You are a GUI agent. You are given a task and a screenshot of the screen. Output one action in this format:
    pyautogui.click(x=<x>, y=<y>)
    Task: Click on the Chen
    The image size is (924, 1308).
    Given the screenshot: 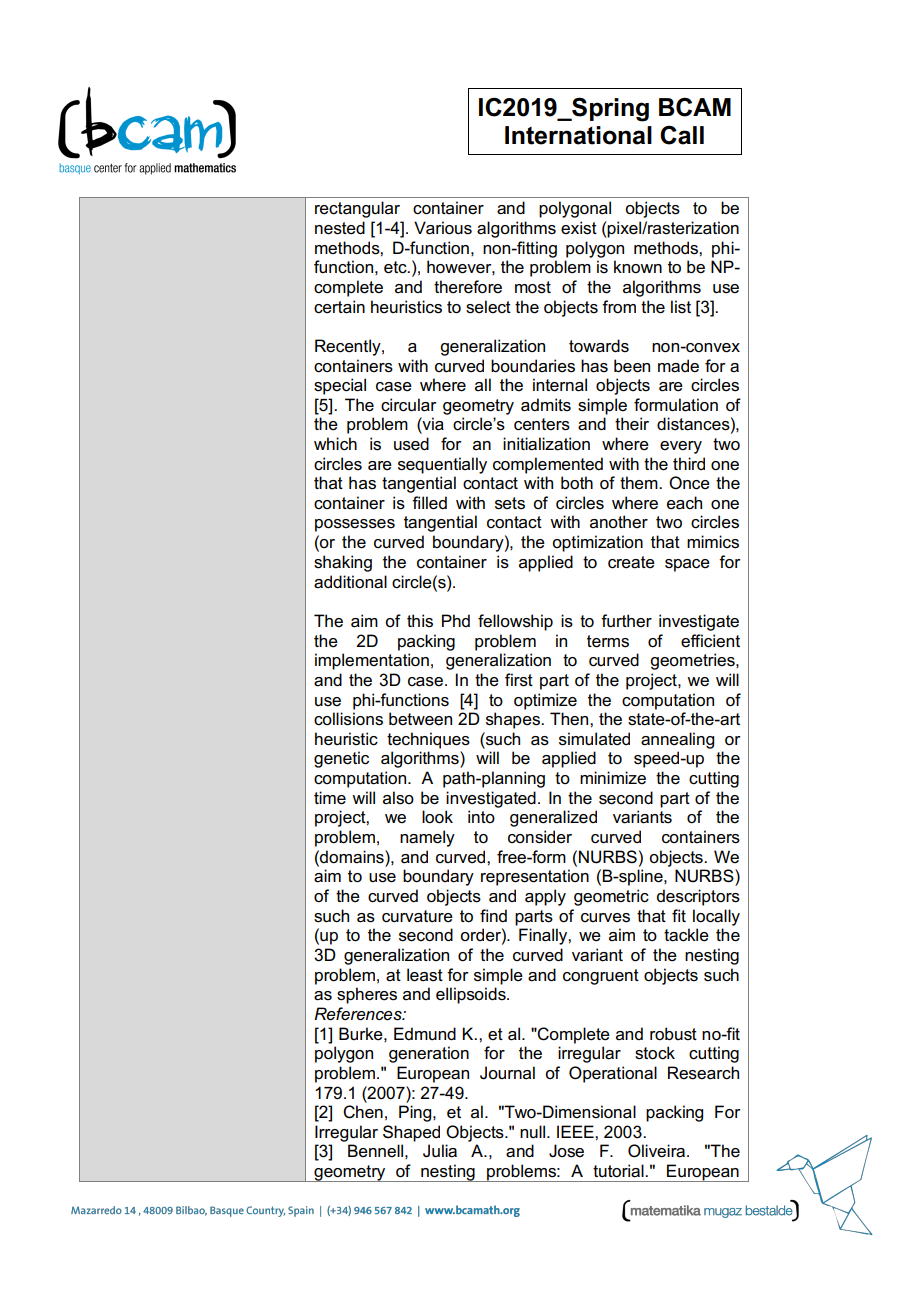 What is the action you would take?
    pyautogui.click(x=363, y=1112)
